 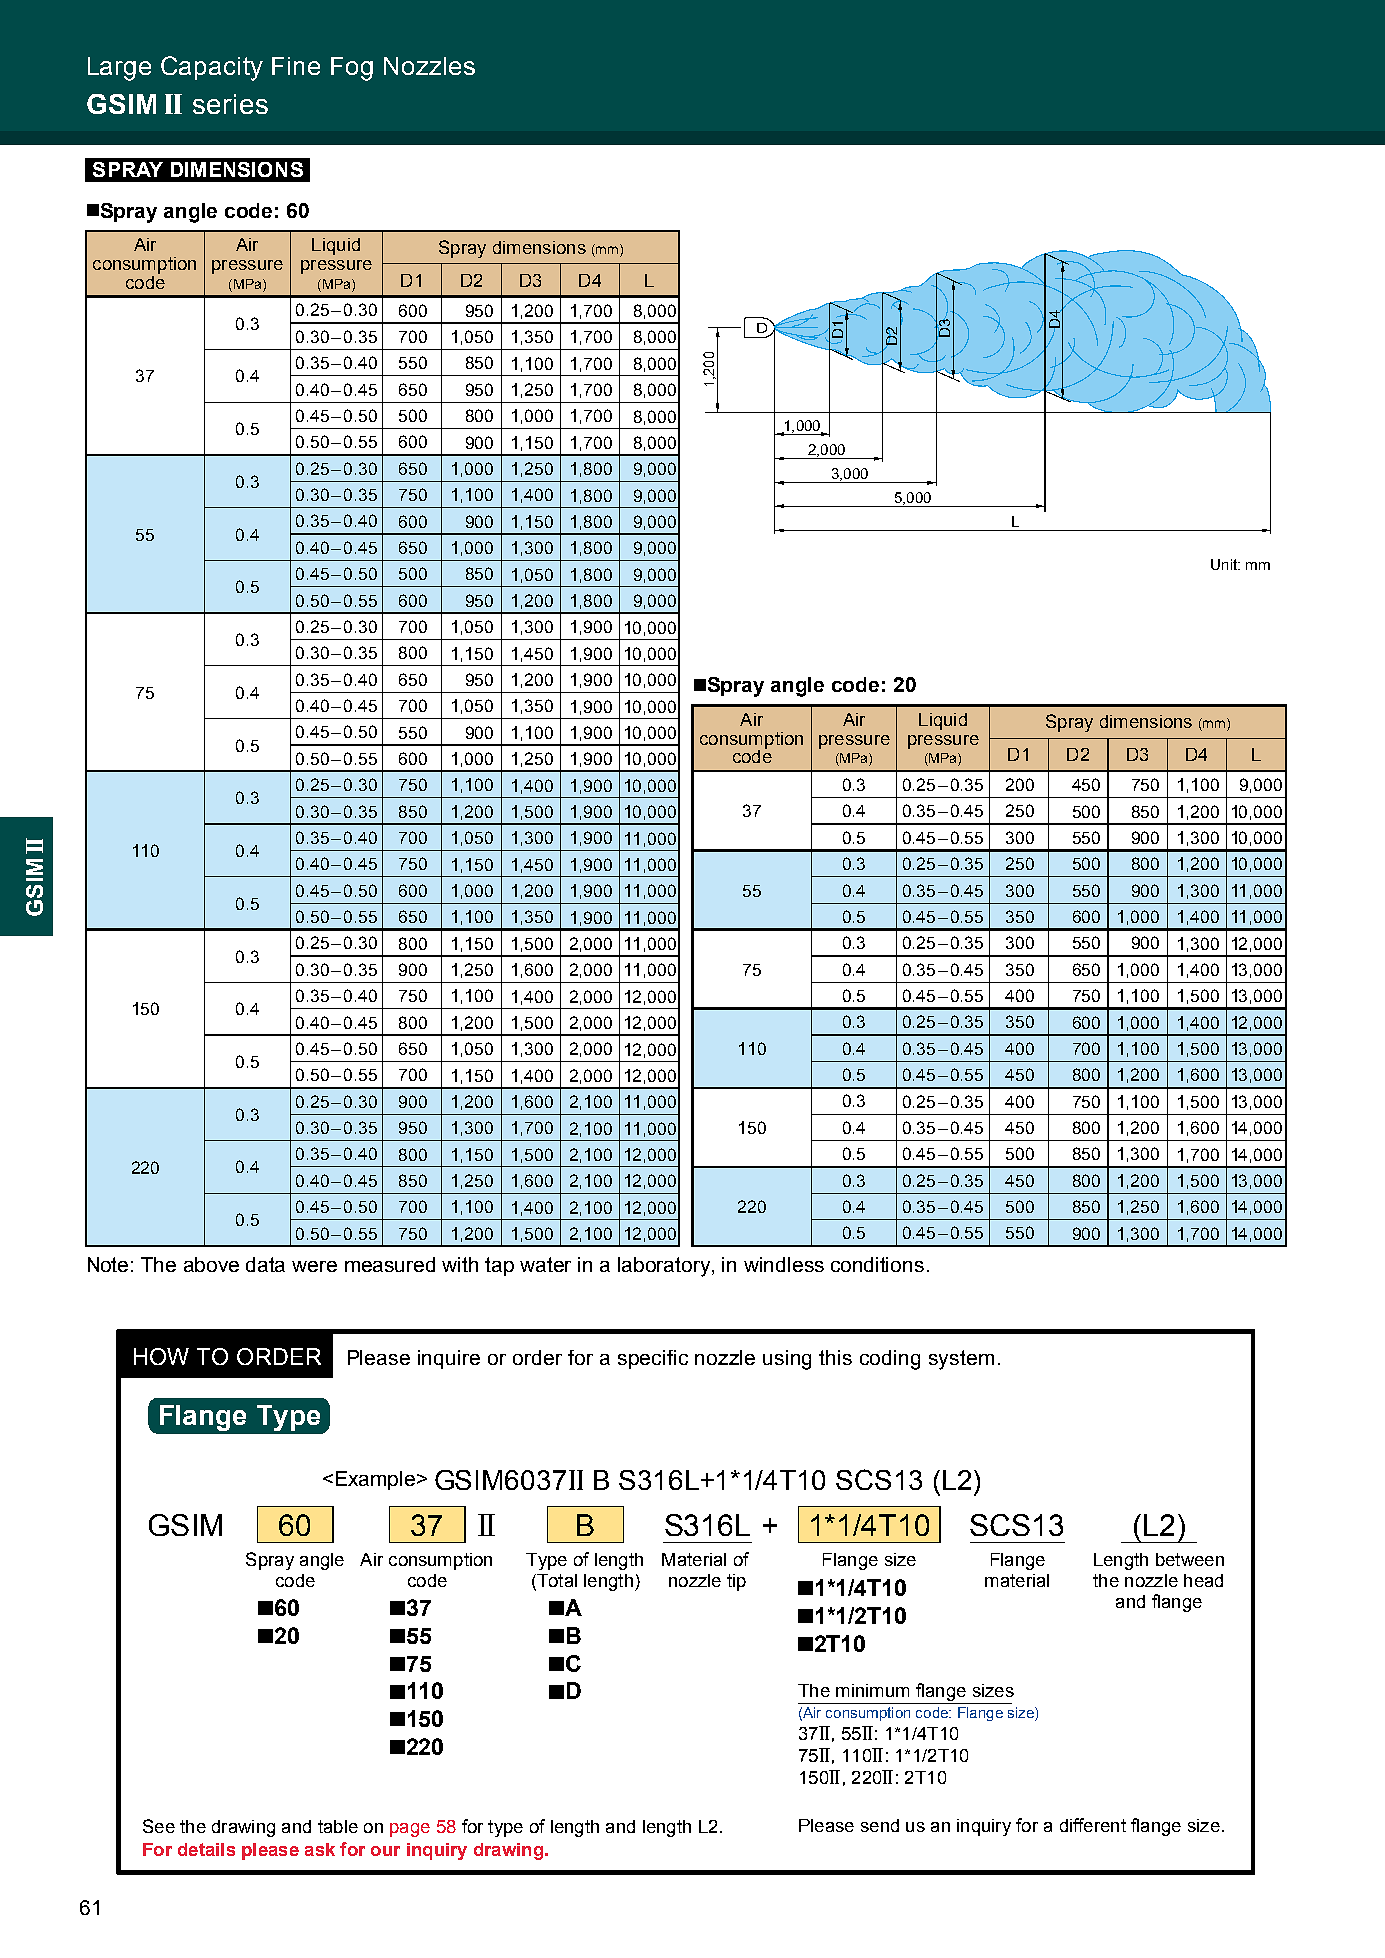 I want to click on Unit, so click(x=1225, y=564).
